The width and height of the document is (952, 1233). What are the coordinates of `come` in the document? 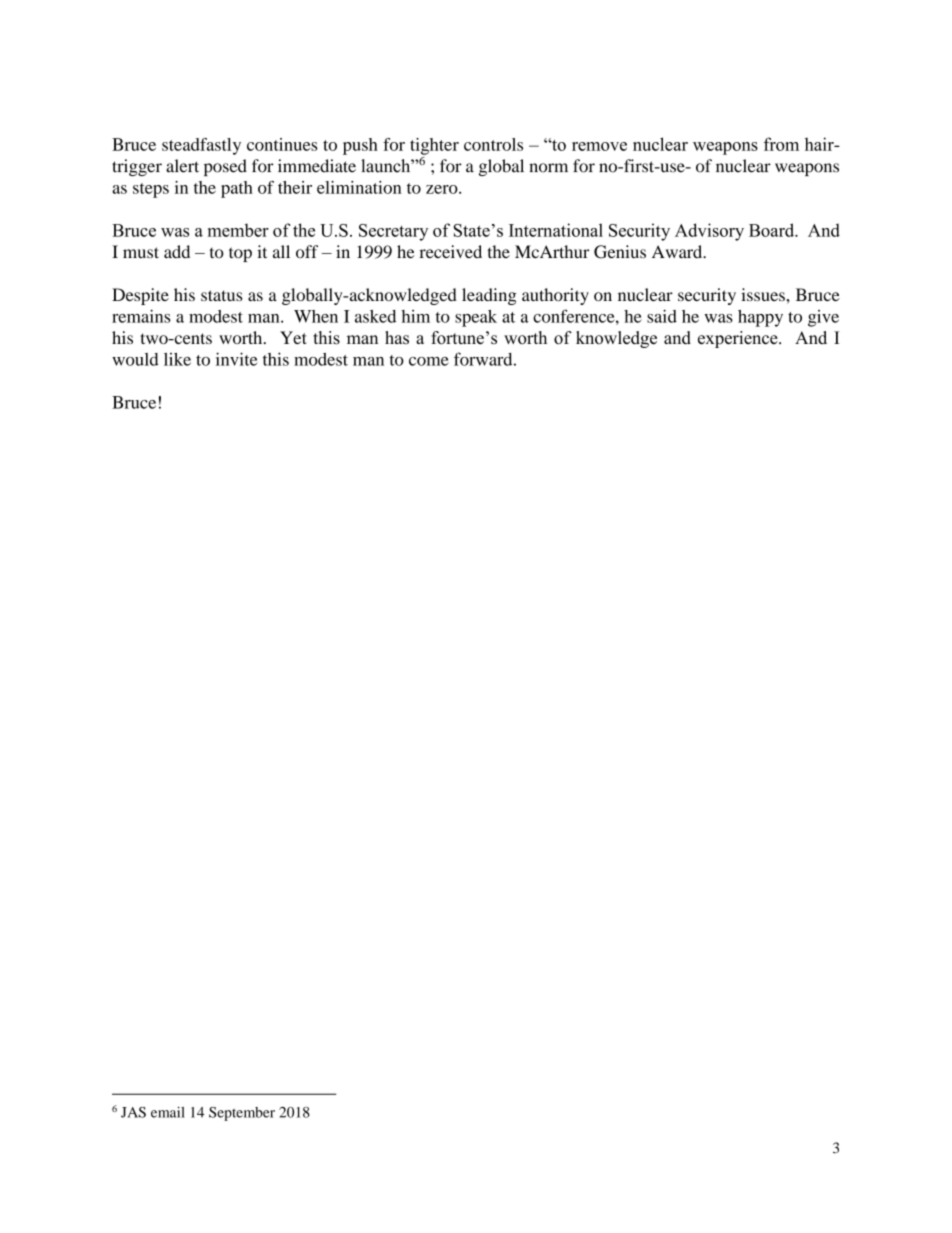 It's located at (429, 361).
